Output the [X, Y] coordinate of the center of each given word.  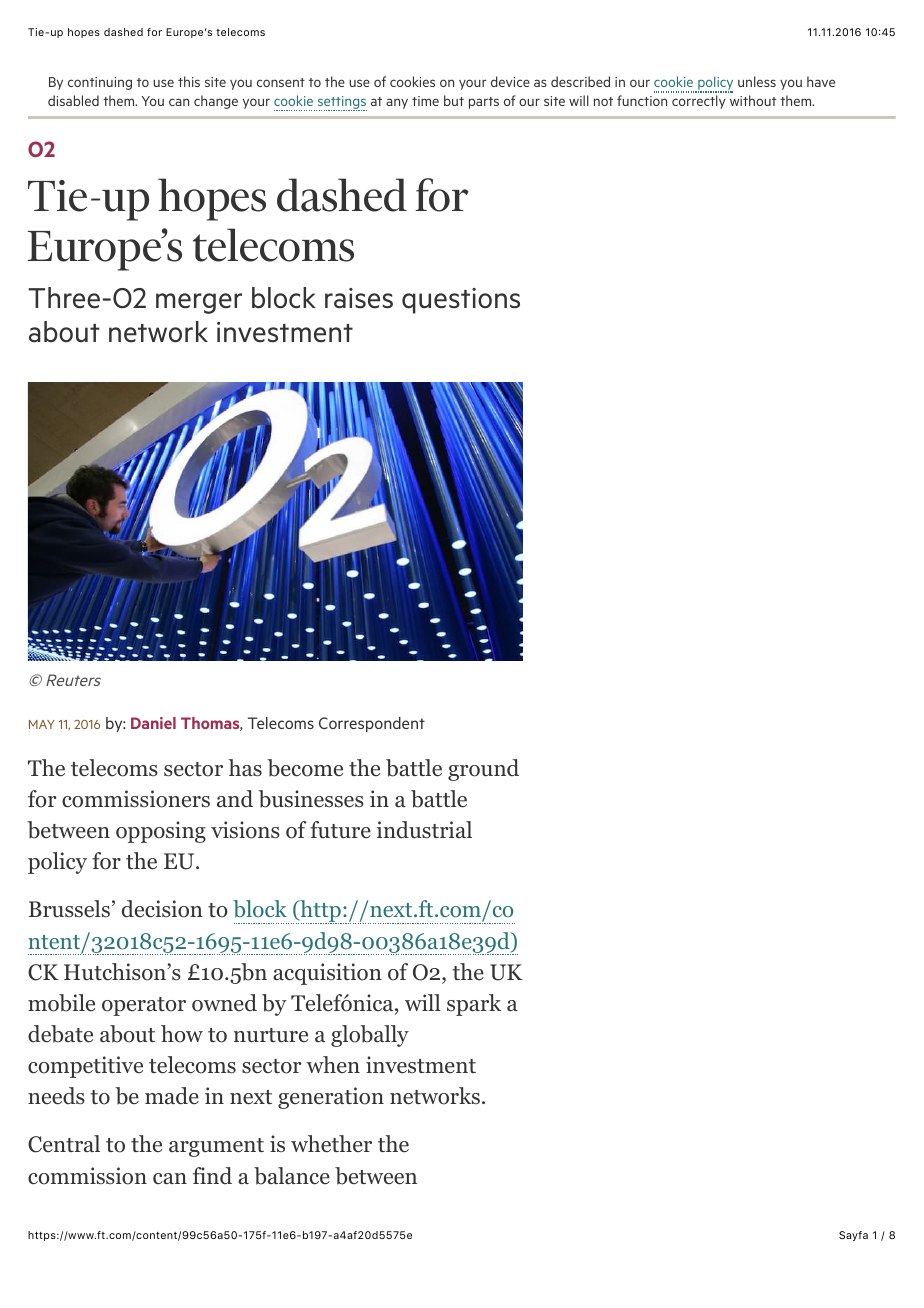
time [425, 101]
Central [64, 1144]
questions [461, 301]
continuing [100, 83]
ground [483, 770]
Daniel [153, 723]
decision [162, 909]
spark [474, 1005]
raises [359, 298]
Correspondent [372, 724]
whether [331, 1144]
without [753, 100]
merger [199, 303]
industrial [424, 830]
